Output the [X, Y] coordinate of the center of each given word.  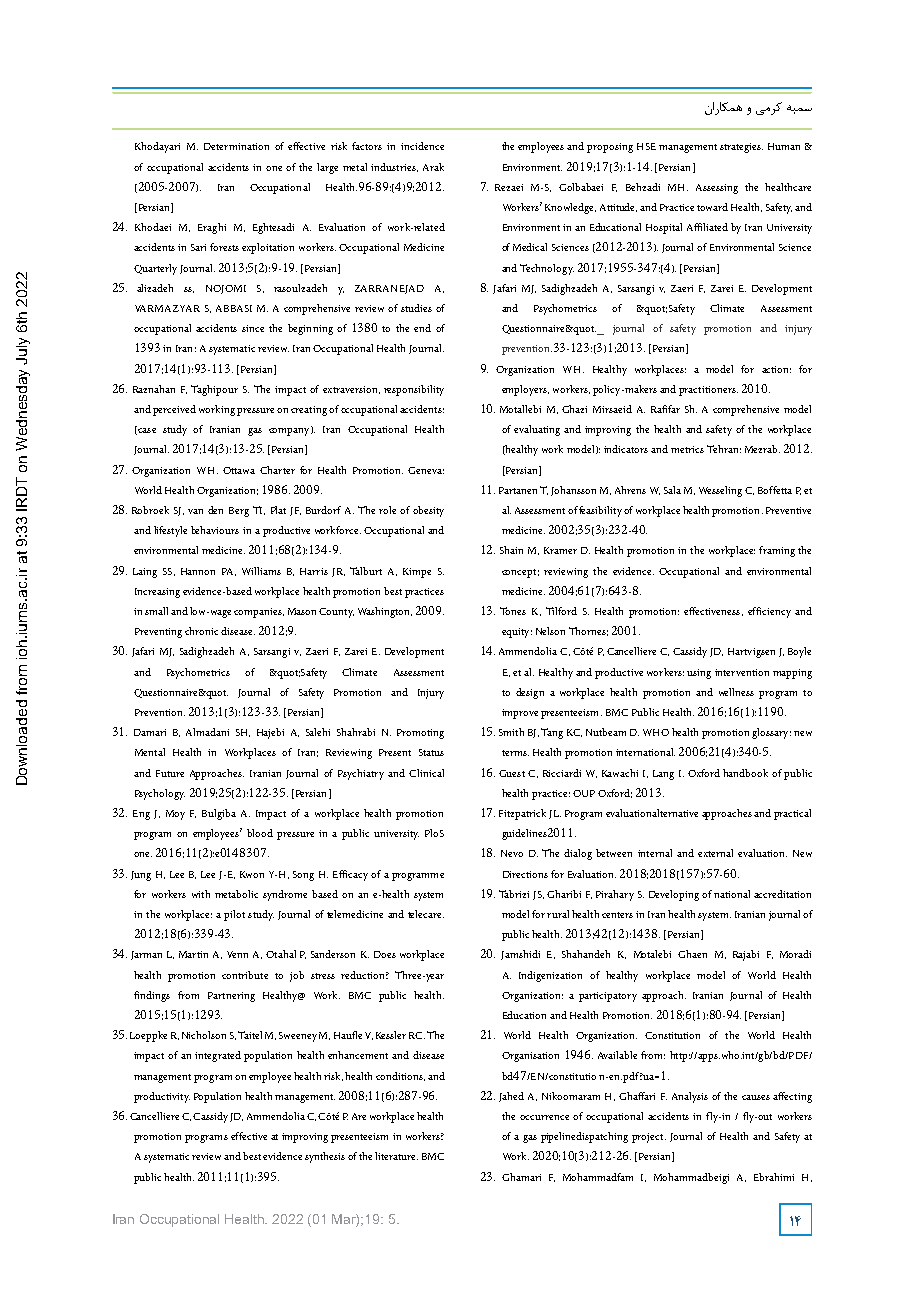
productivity [162, 1097]
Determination [236, 146]
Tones [513, 611]
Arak [433, 167]
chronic [201, 631]
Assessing [717, 189]
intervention [742, 672]
